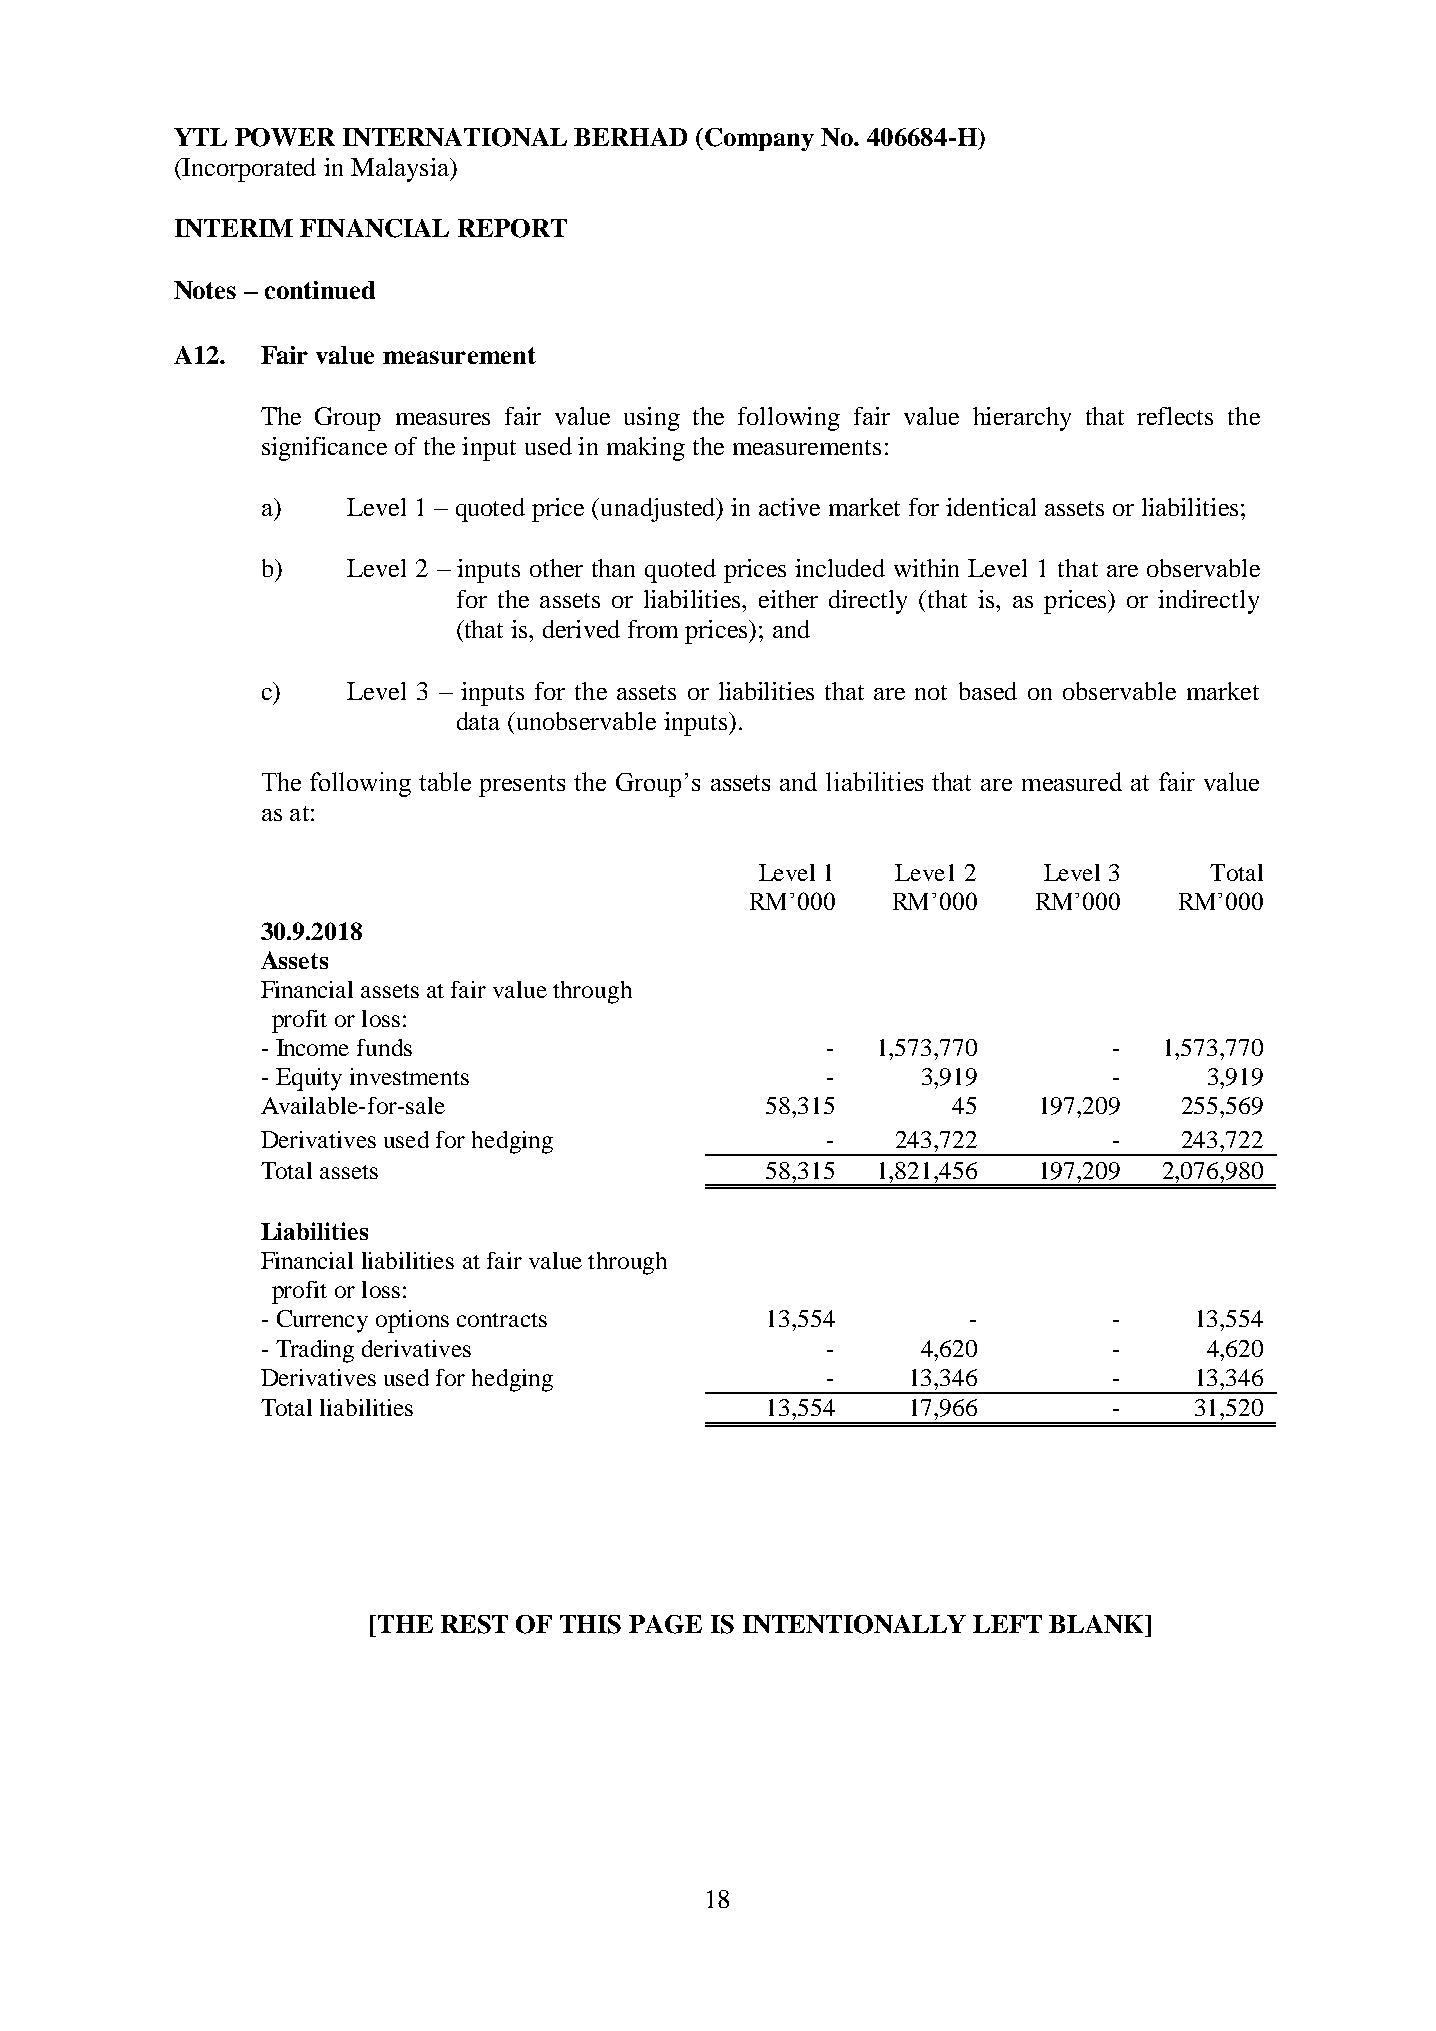 The height and width of the screenshot is (2031, 1436). Describe the element at coordinates (522, 786) in the screenshot. I see `presents` at that location.
